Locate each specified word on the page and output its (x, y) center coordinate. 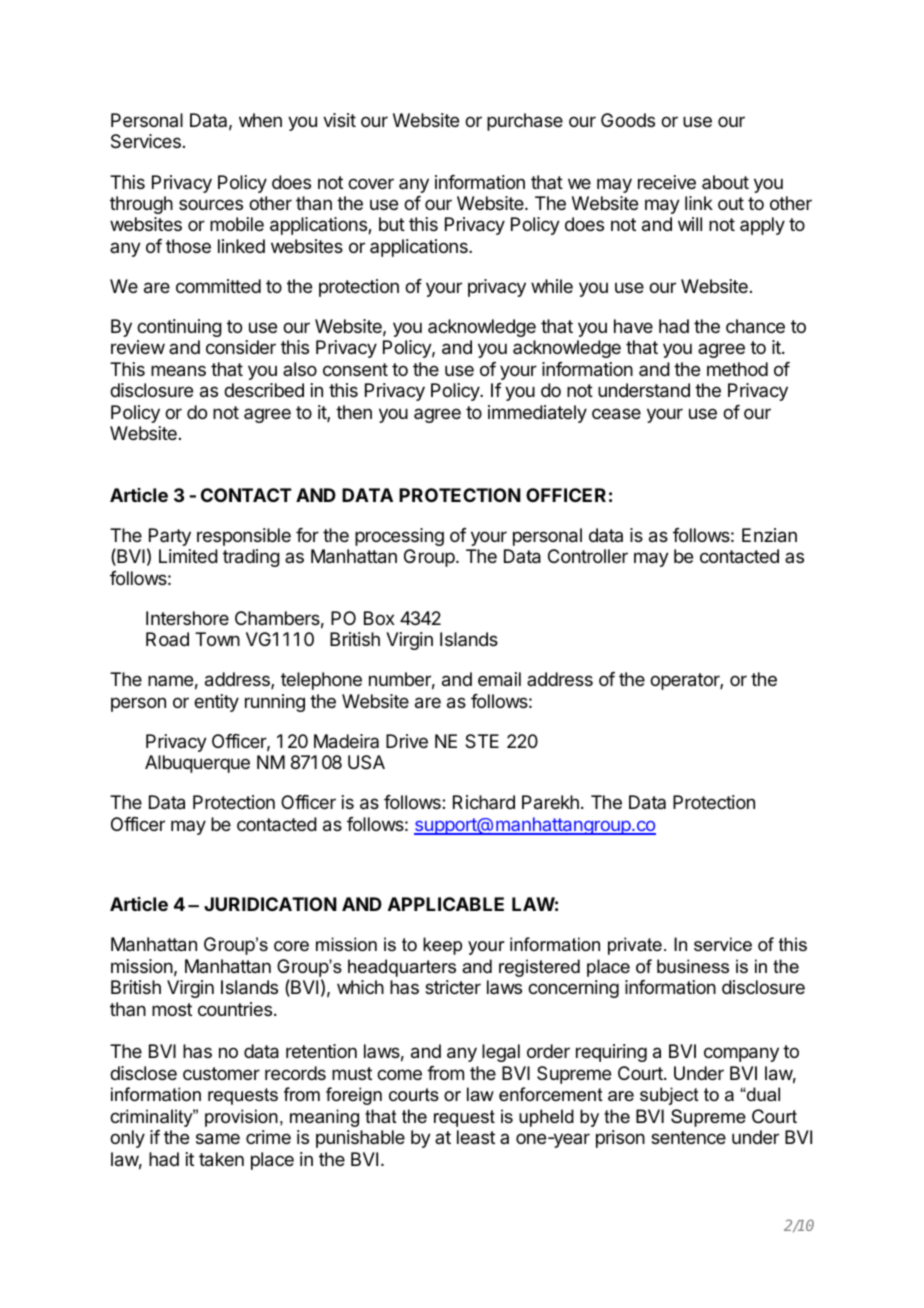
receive (667, 182)
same (218, 1139)
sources (211, 204)
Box (379, 618)
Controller (588, 556)
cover (371, 183)
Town (217, 639)
